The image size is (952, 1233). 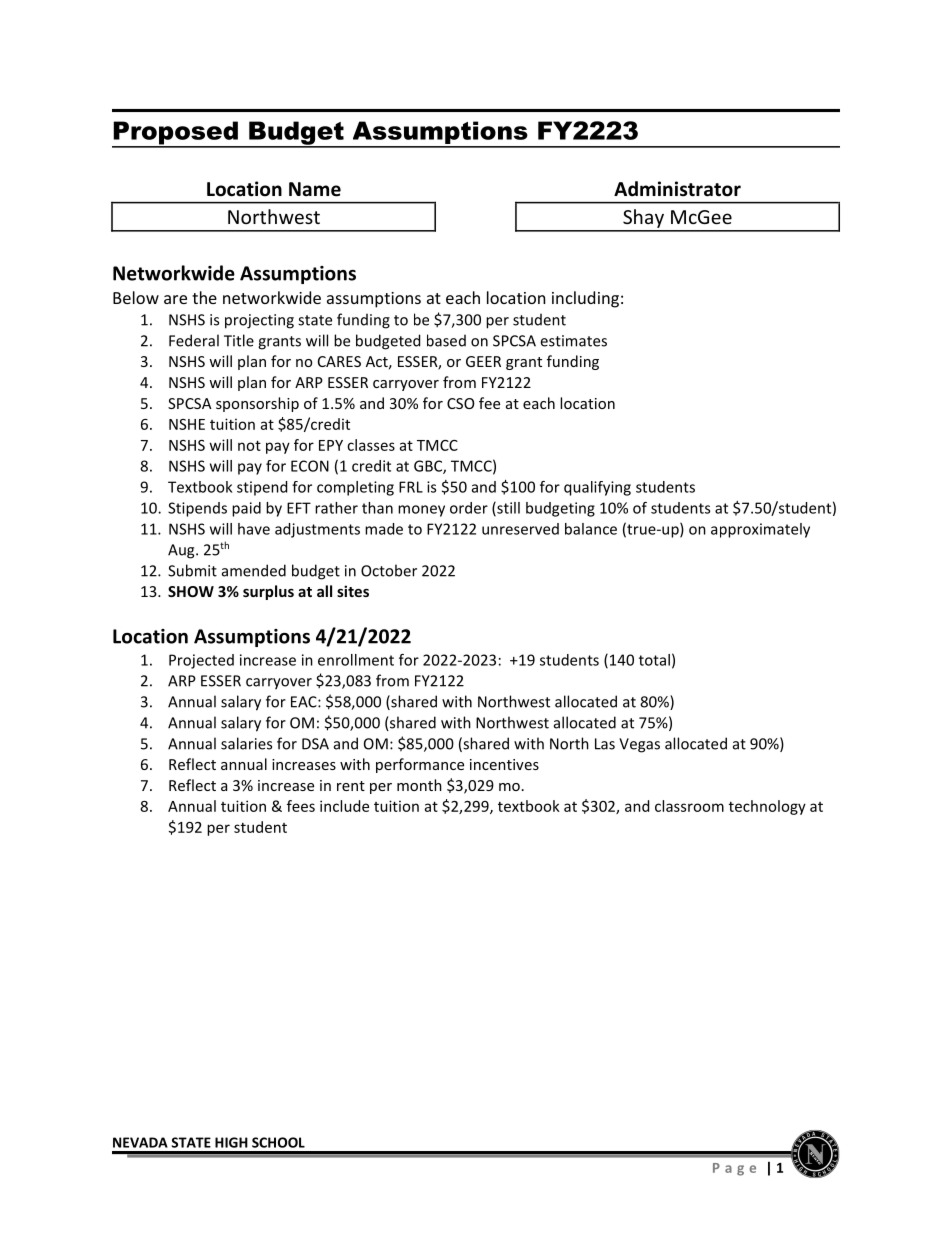 I want to click on Proposed, so click(x=176, y=134).
